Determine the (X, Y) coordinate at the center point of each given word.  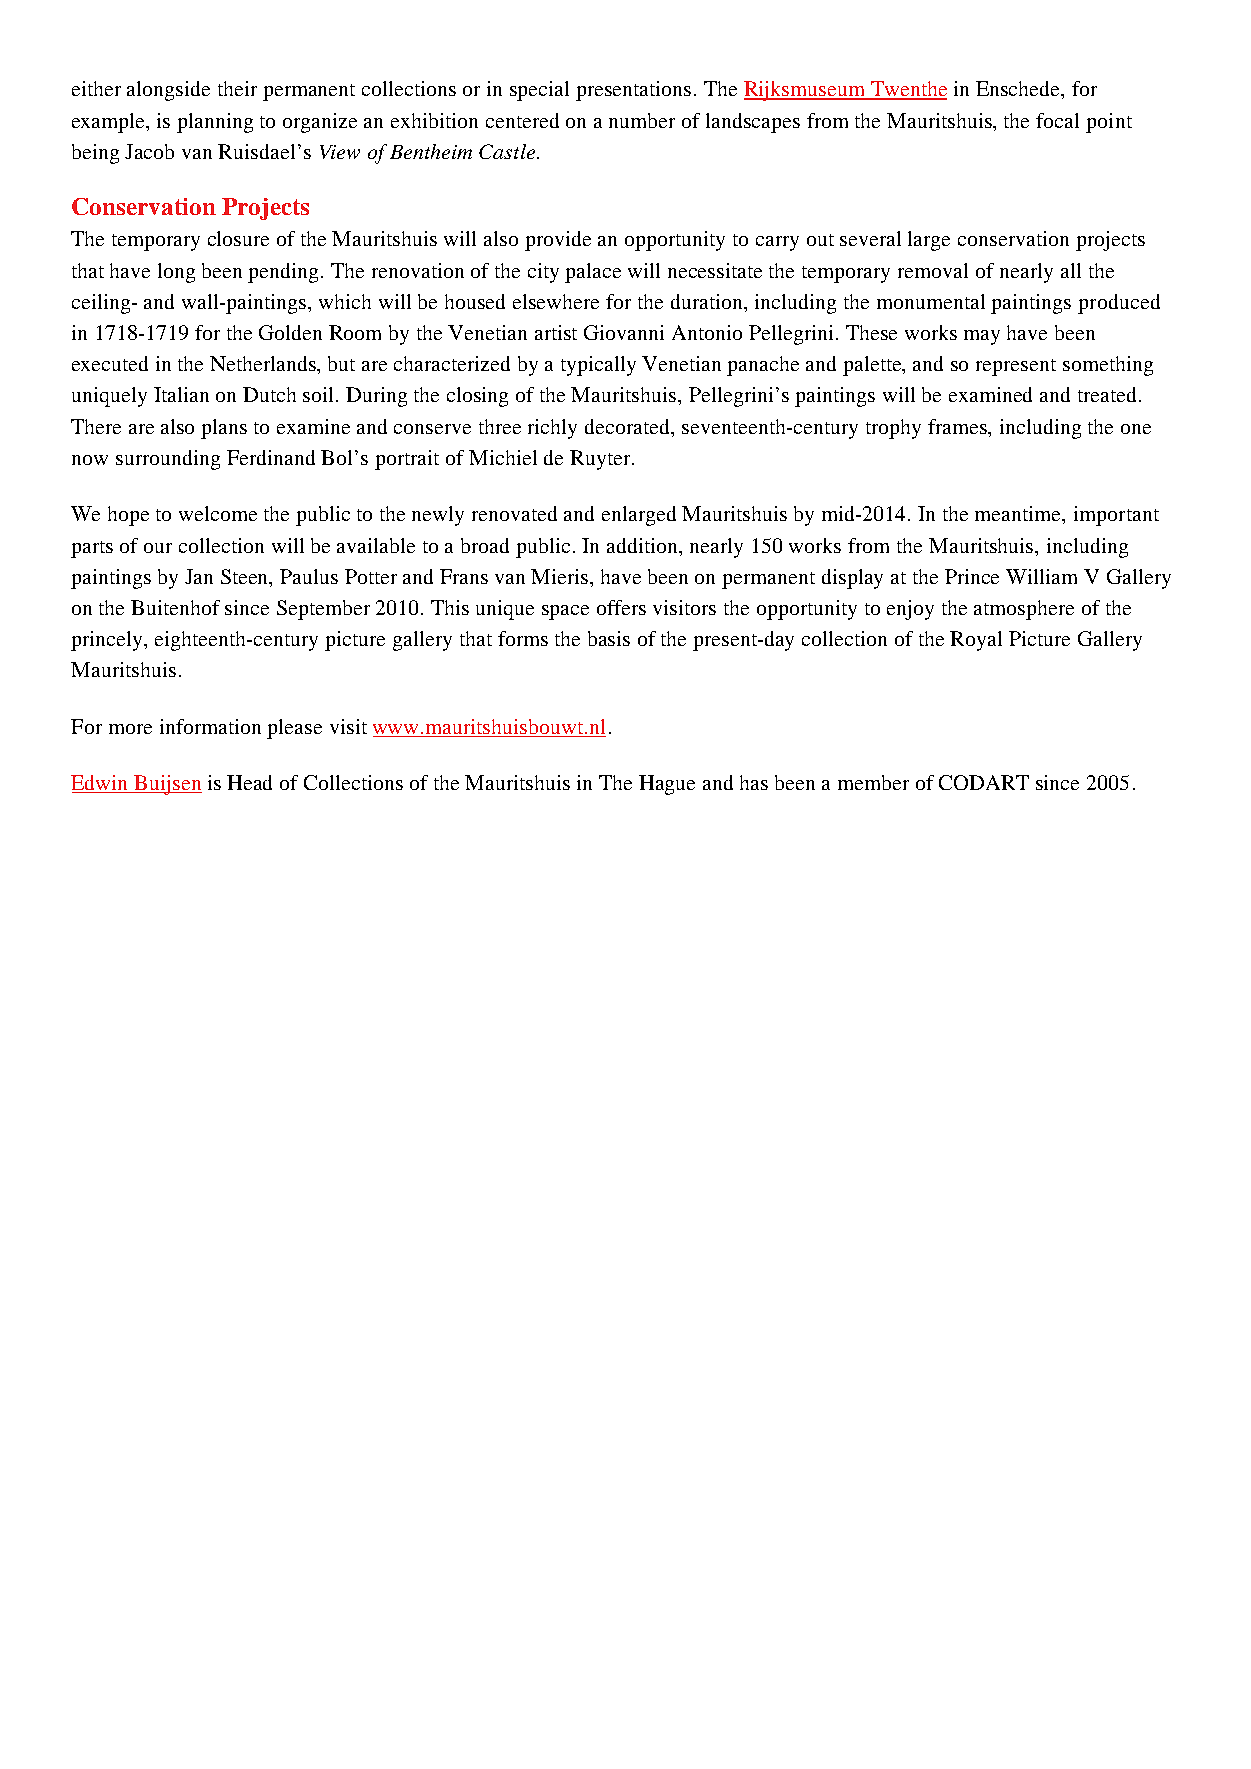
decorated (629, 426)
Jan (199, 576)
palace (593, 273)
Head (249, 782)
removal (933, 270)
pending (285, 273)
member (873, 782)
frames (959, 426)
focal (1057, 120)
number (642, 120)
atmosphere (1024, 610)
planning (215, 123)
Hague (667, 785)
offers (621, 607)
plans (224, 429)
